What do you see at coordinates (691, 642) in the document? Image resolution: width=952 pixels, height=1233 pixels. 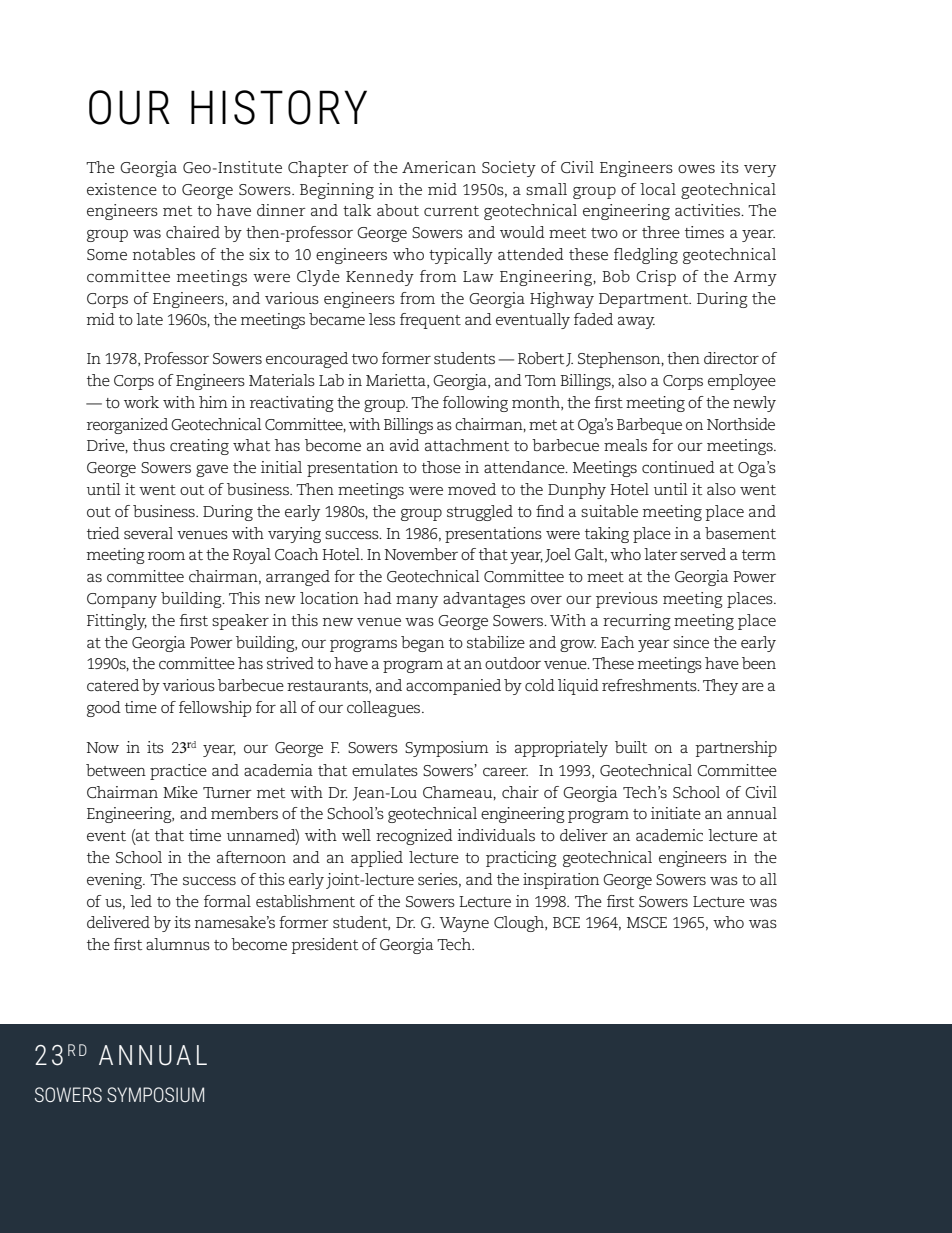 I see `since` at bounding box center [691, 642].
